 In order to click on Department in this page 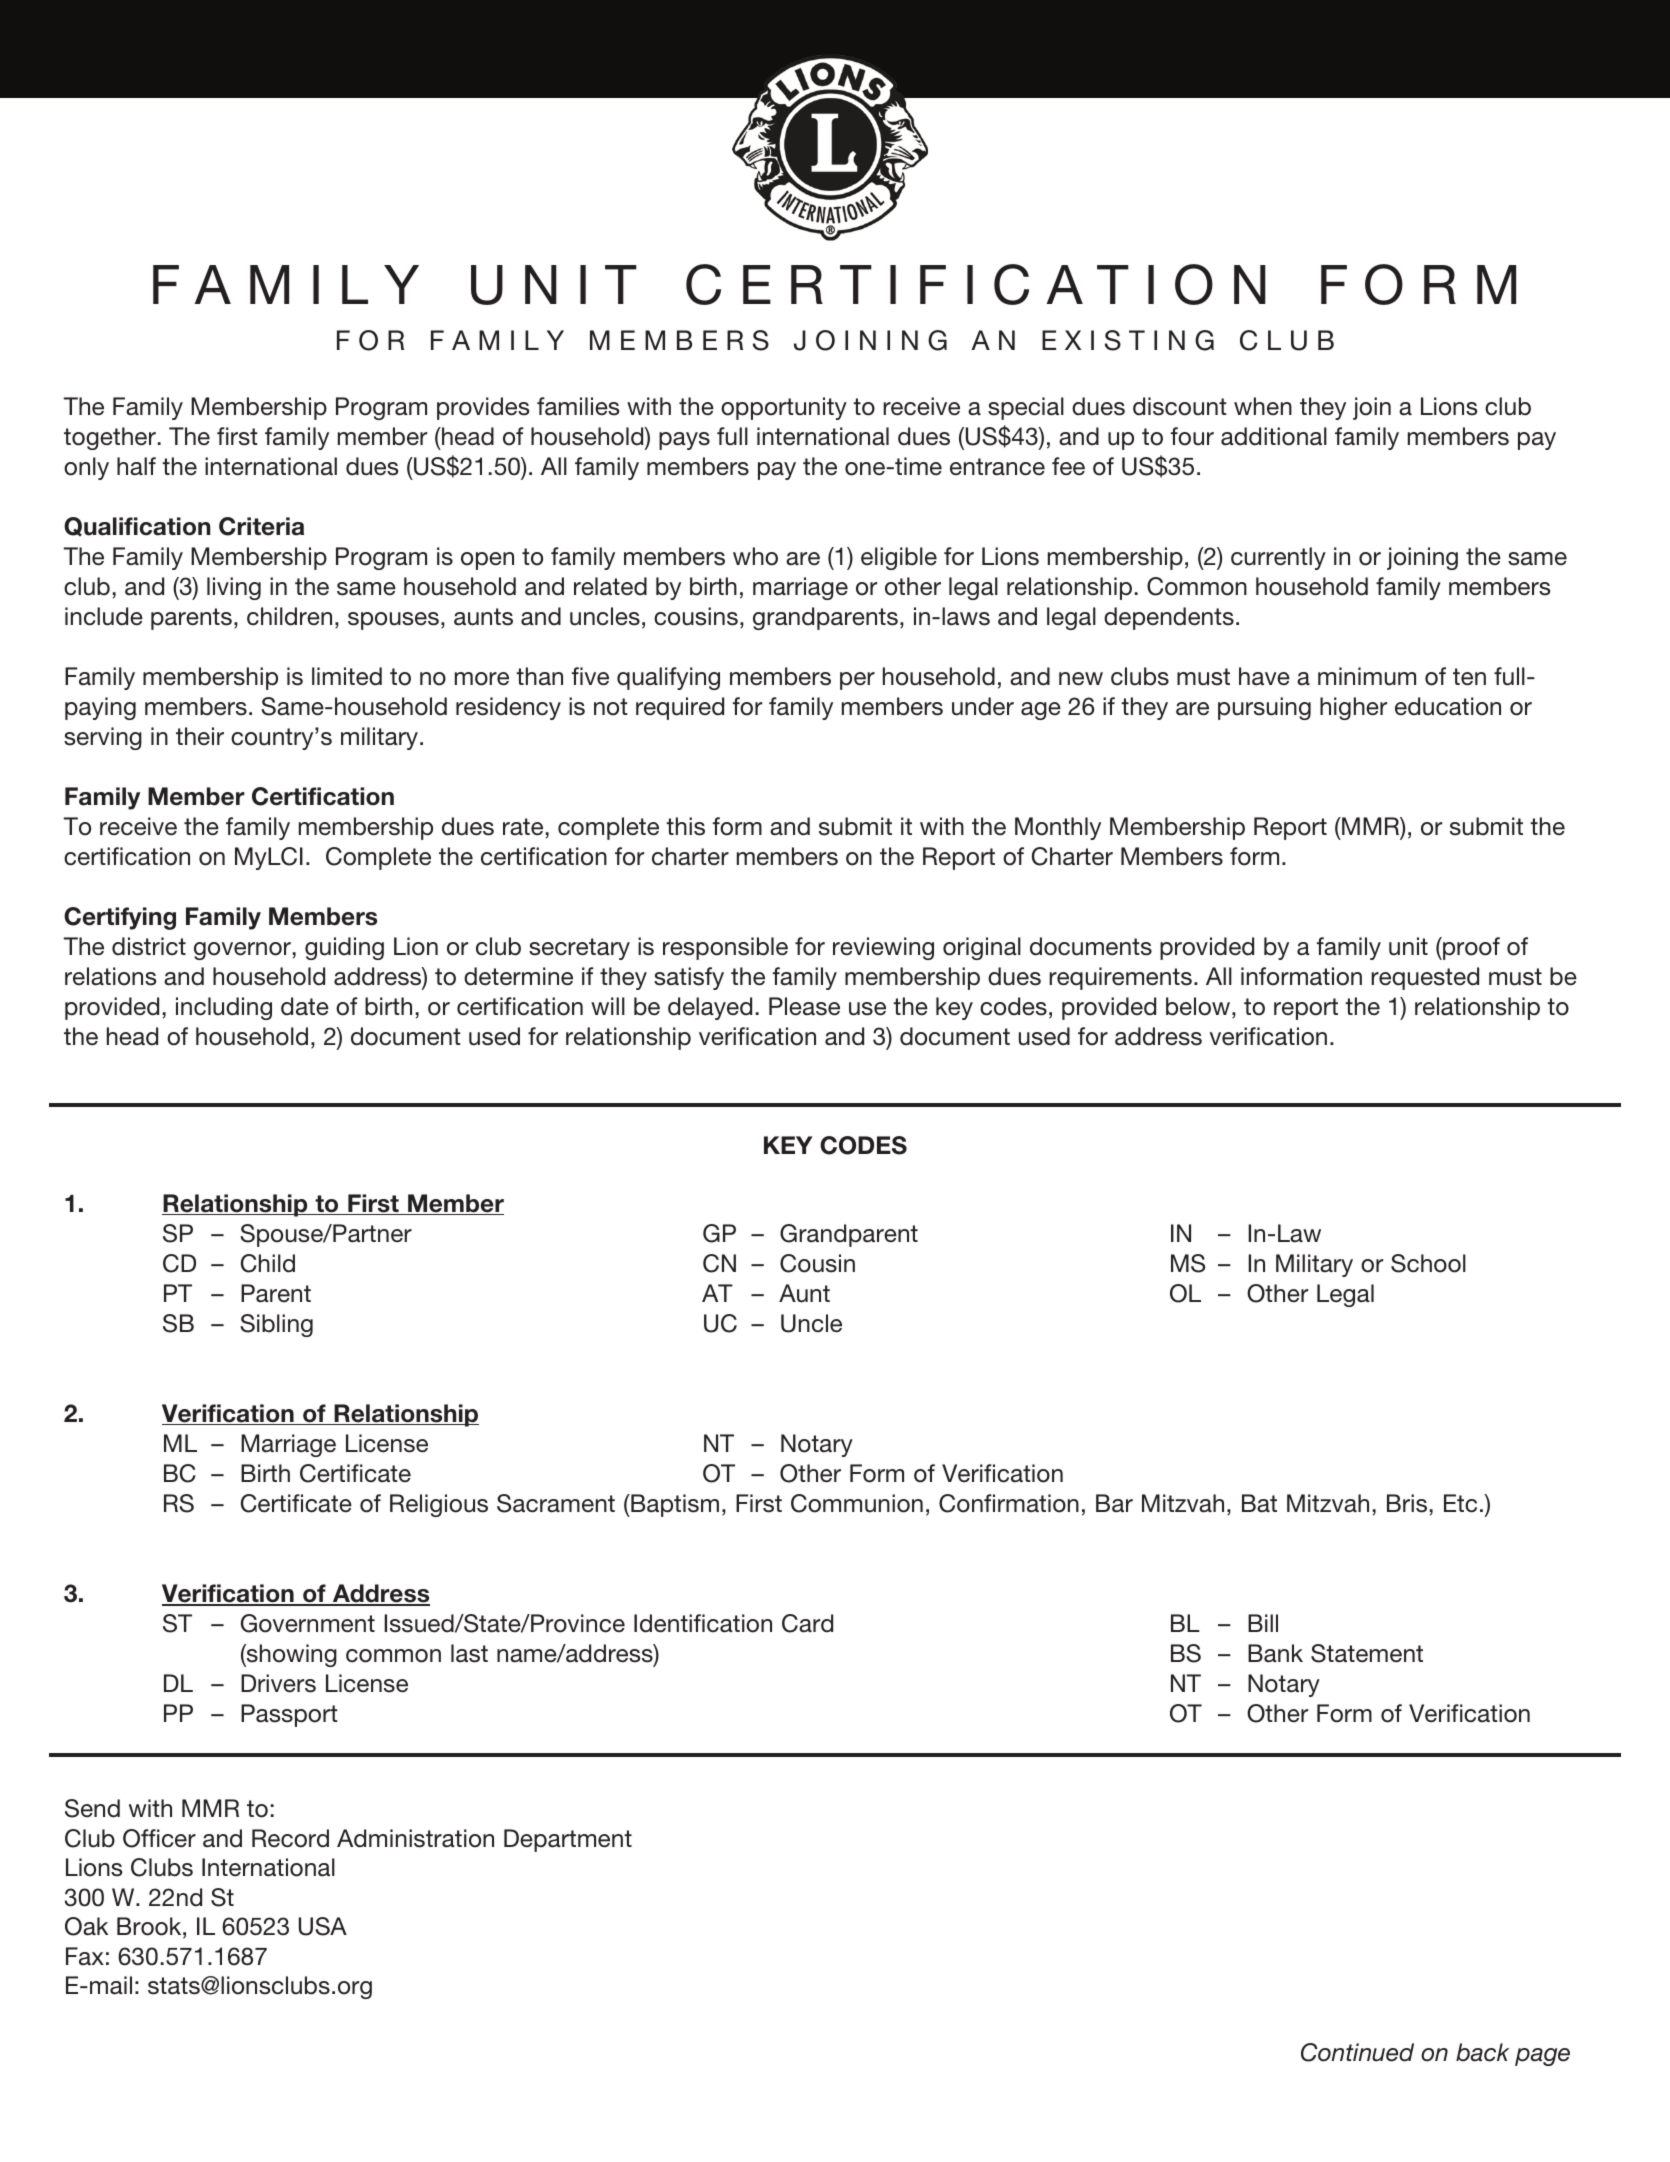, I will do `click(568, 1840)`.
